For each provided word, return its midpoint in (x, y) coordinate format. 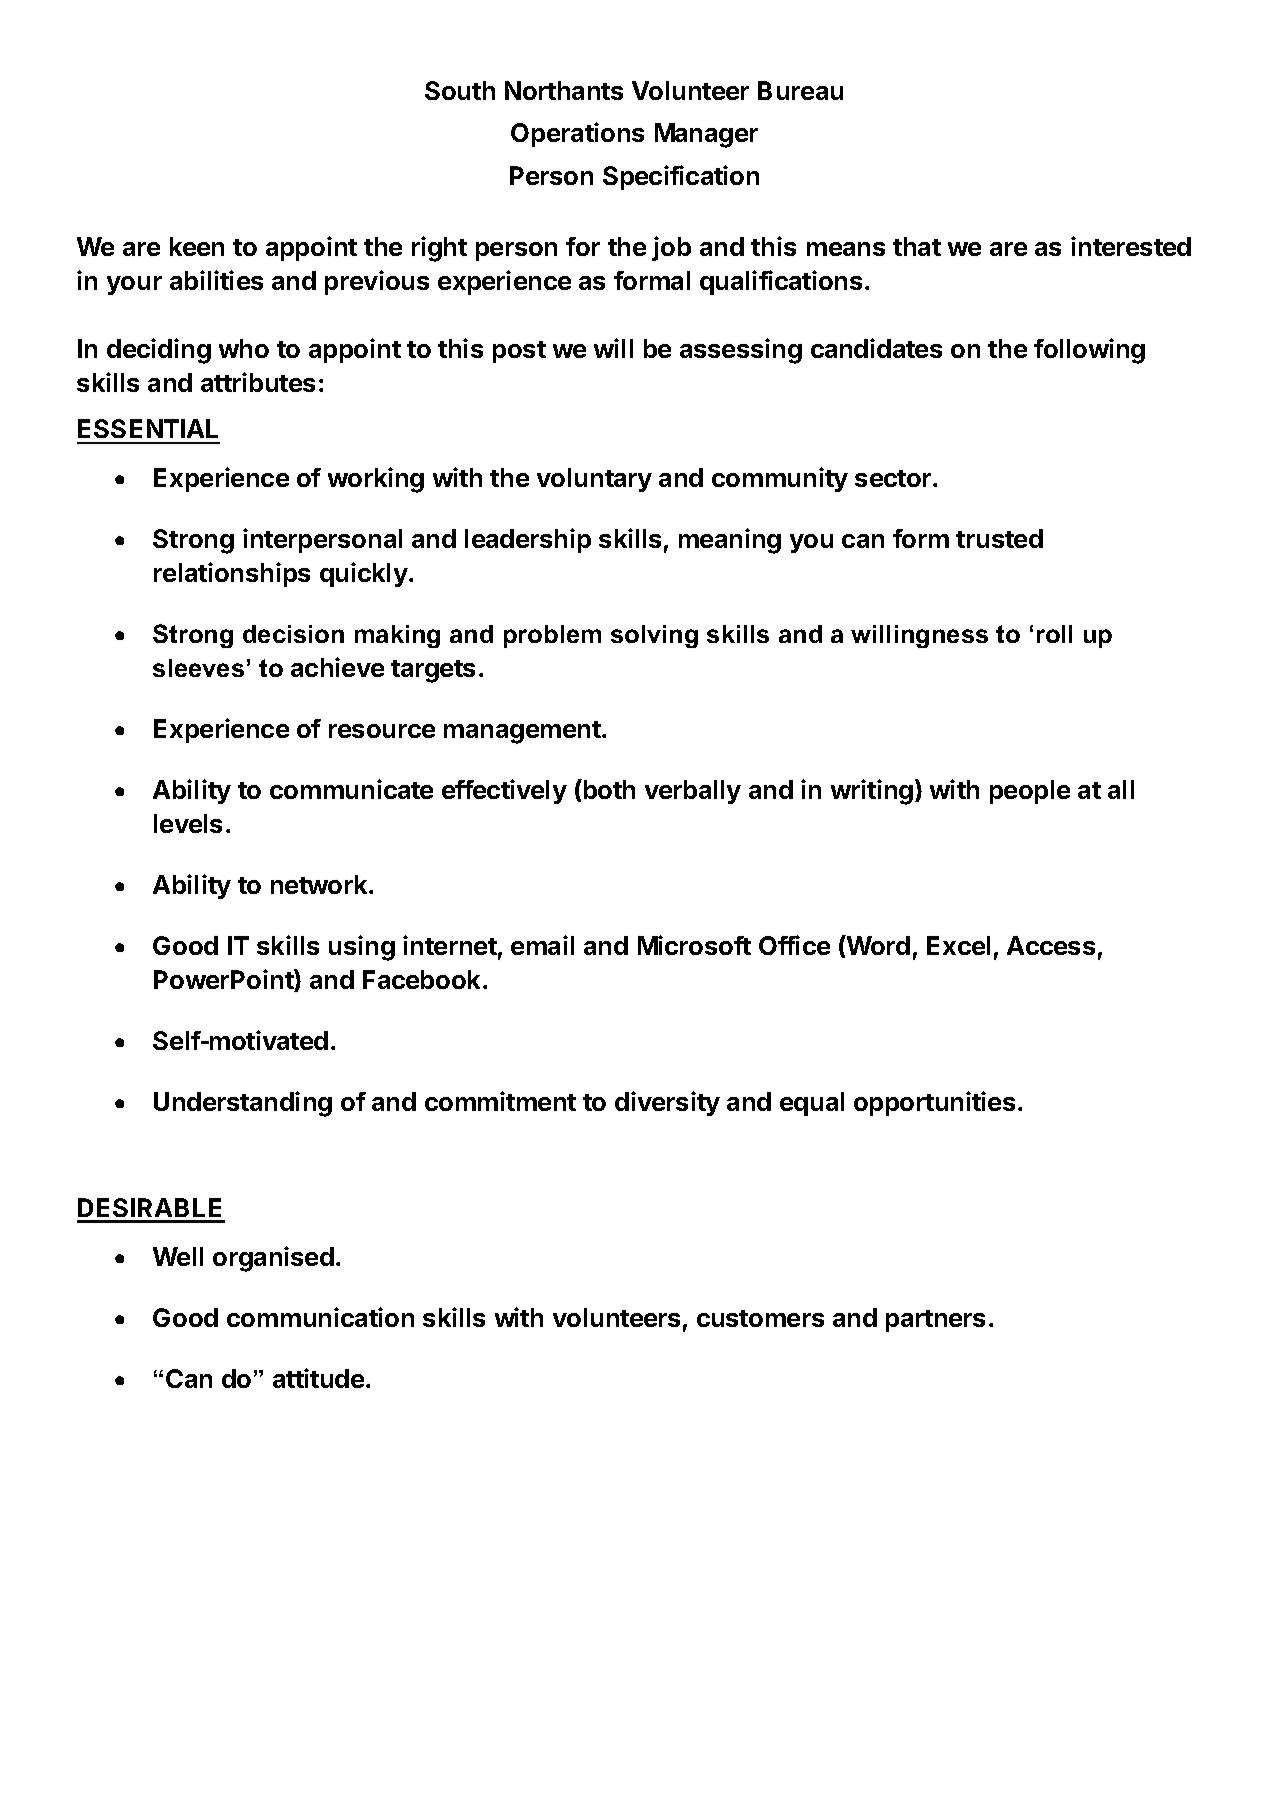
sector (894, 478)
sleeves (198, 668)
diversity (667, 1103)
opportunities (934, 1103)
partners (935, 1321)
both (608, 789)
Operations (577, 134)
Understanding (243, 1104)
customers (760, 1318)
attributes (258, 382)
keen (197, 246)
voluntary (594, 480)
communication (320, 1317)
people (1030, 792)
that (917, 246)
